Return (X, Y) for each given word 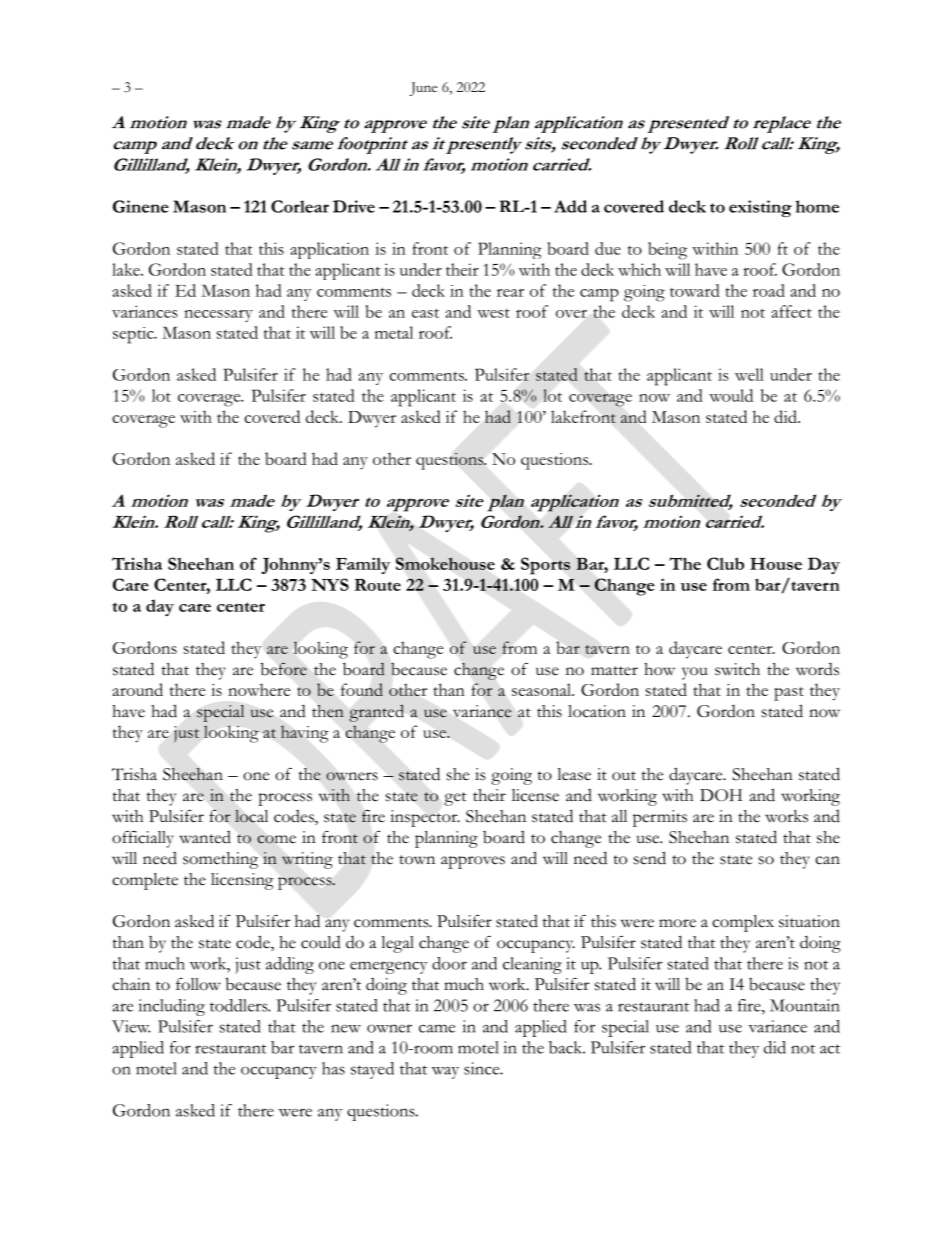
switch (737, 669)
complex (743, 923)
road (769, 290)
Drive (354, 206)
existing (760, 208)
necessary (218, 316)
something (220, 860)
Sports (545, 566)
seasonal (543, 689)
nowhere (259, 689)
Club (725, 563)
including (172, 1007)
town (417, 860)
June (423, 89)
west (493, 313)
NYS (330, 584)
